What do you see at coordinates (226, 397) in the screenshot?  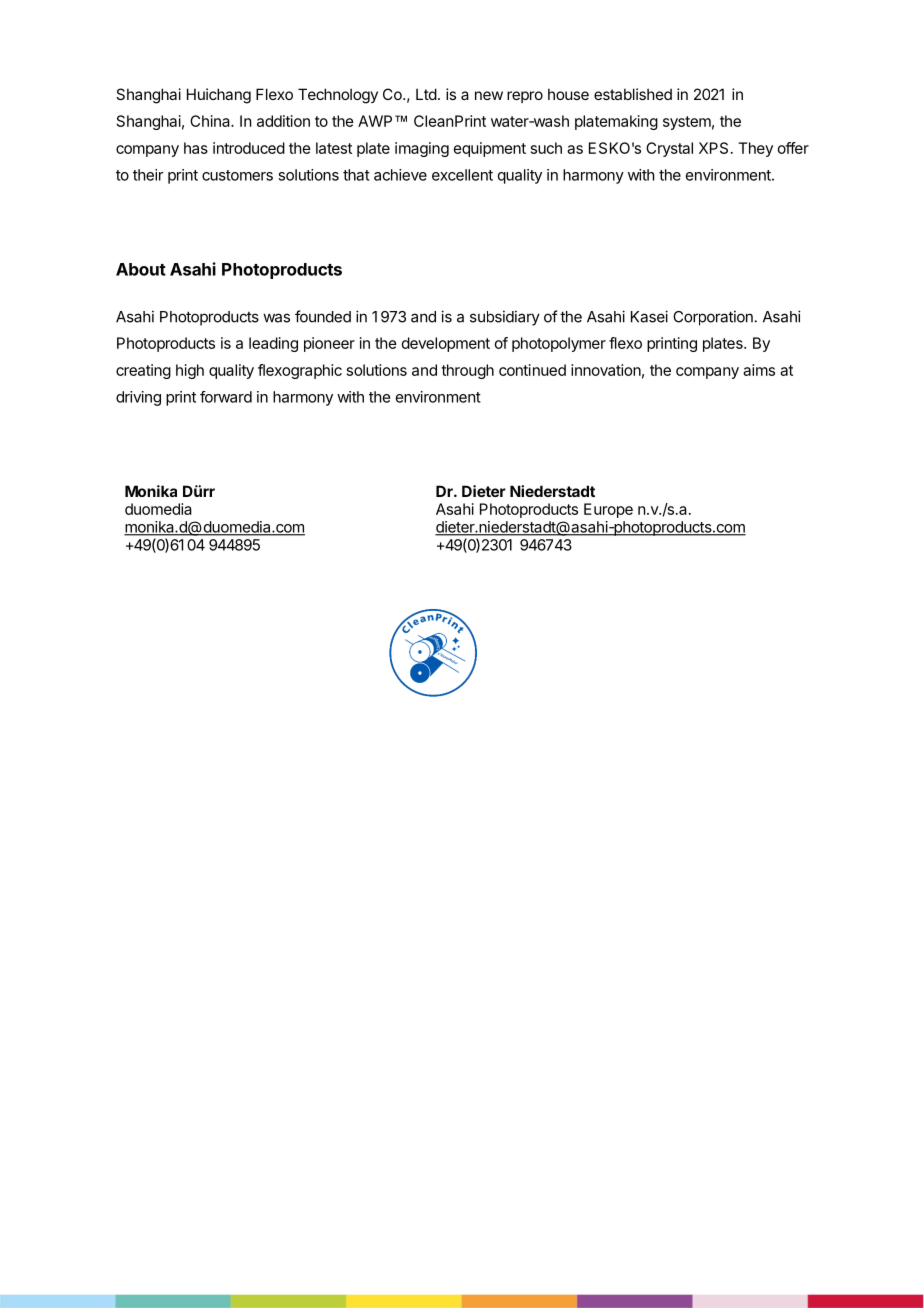 I see `forward` at bounding box center [226, 397].
